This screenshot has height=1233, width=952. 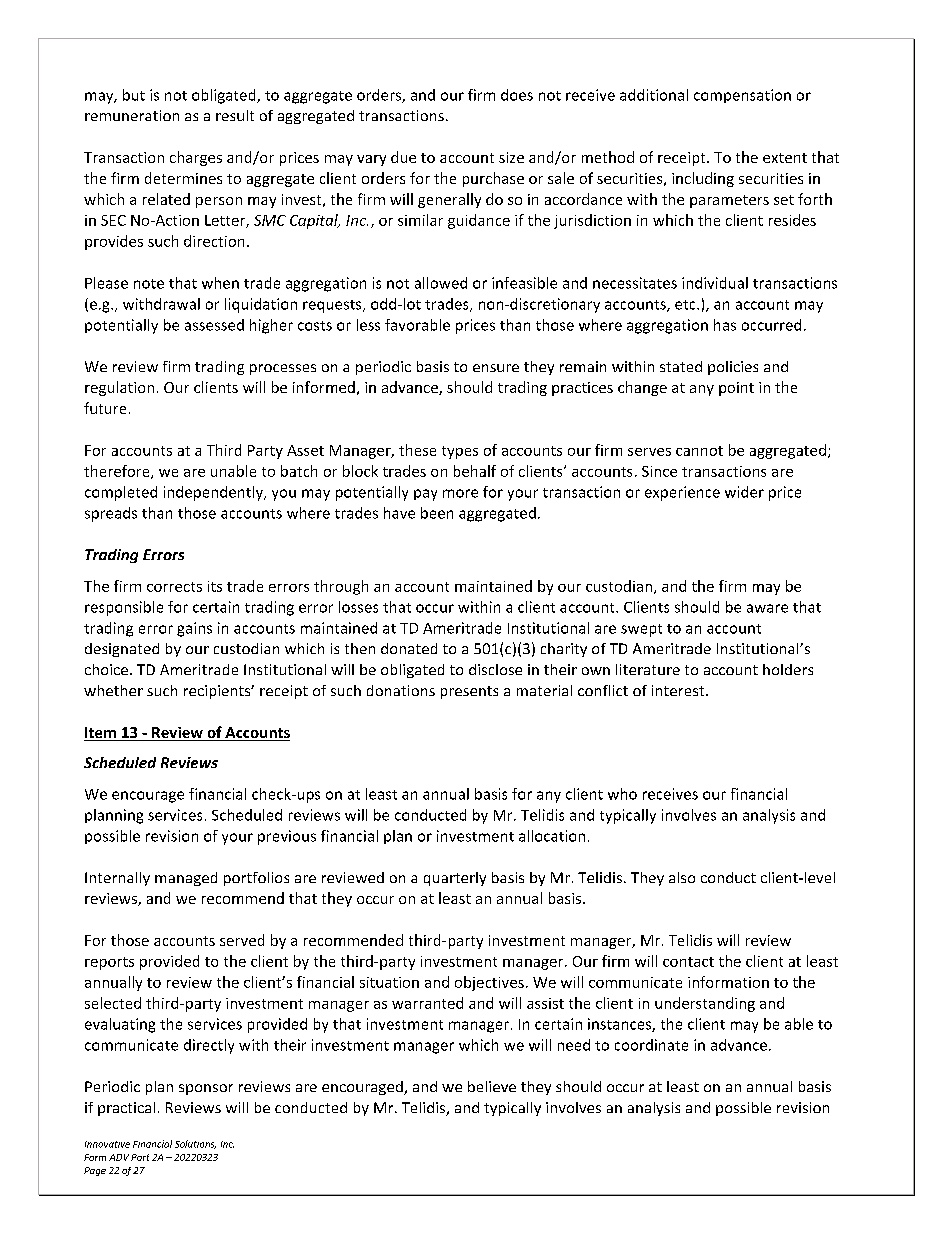 What do you see at coordinates (699, 451) in the screenshot?
I see `cannot` at bounding box center [699, 451].
